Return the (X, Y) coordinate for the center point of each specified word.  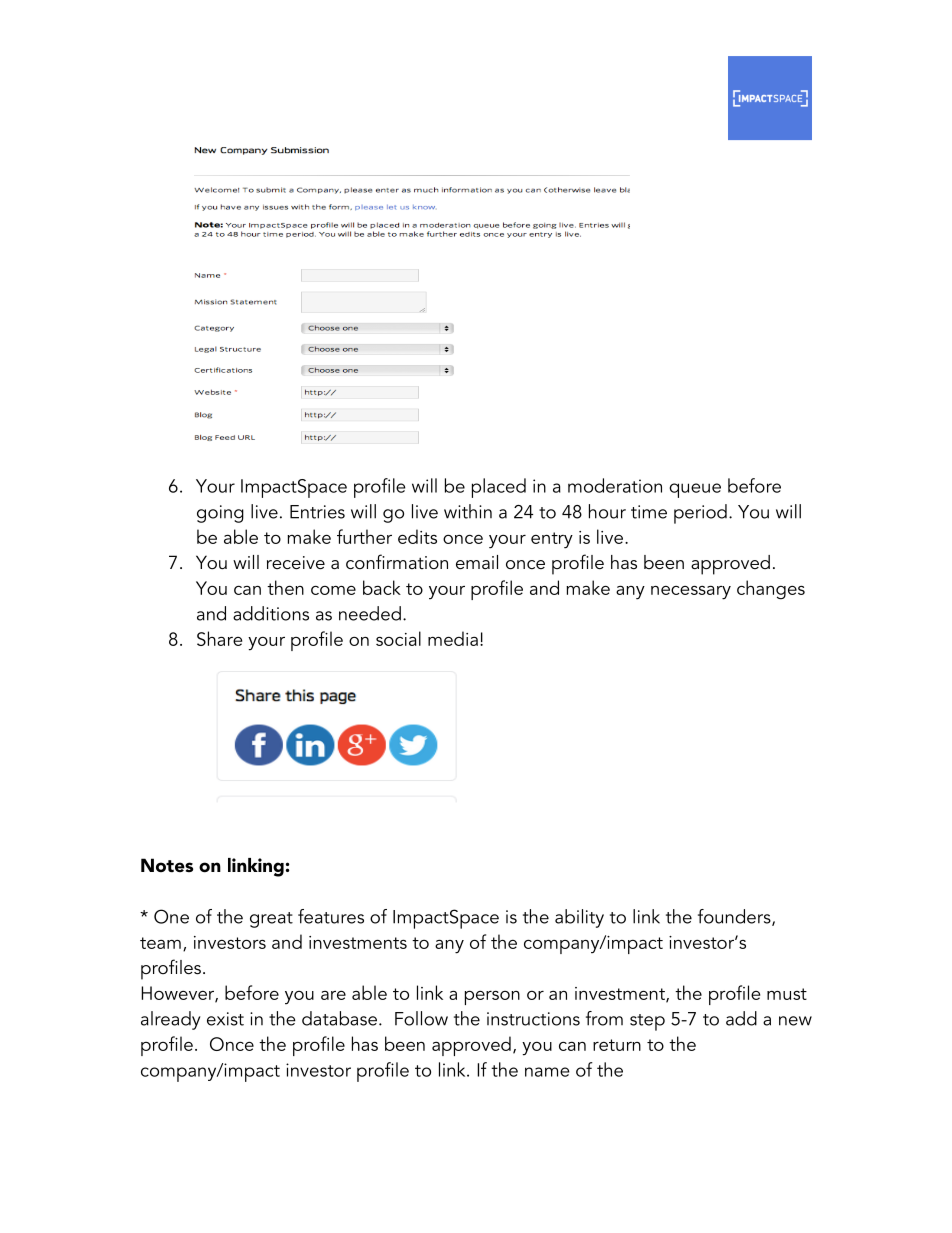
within (468, 511)
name (547, 1072)
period (700, 514)
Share (219, 638)
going (220, 514)
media (453, 638)
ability (579, 918)
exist (225, 1019)
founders (735, 917)
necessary (691, 593)
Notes (167, 865)
